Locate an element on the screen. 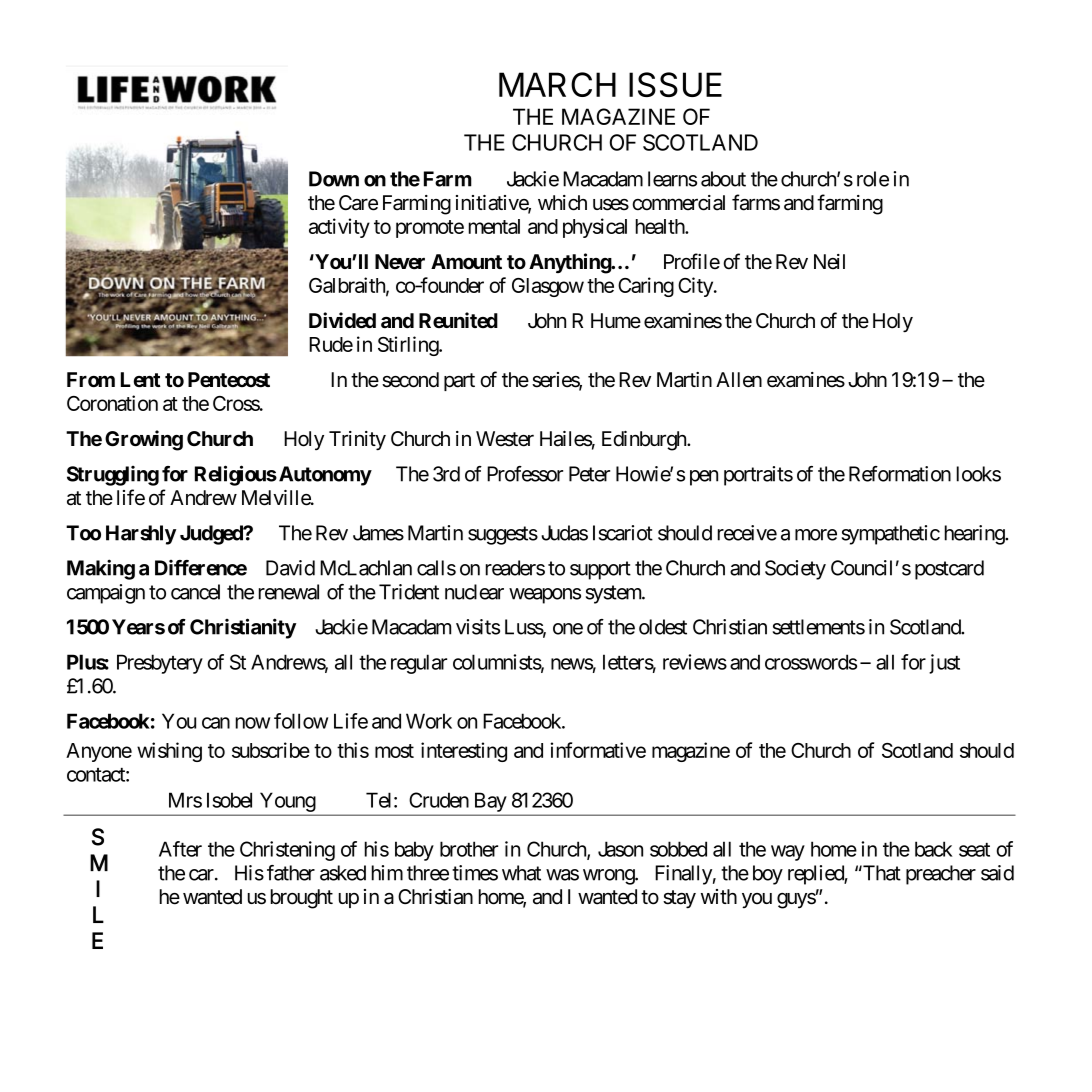  ISSUE is located at coordinates (675, 84).
